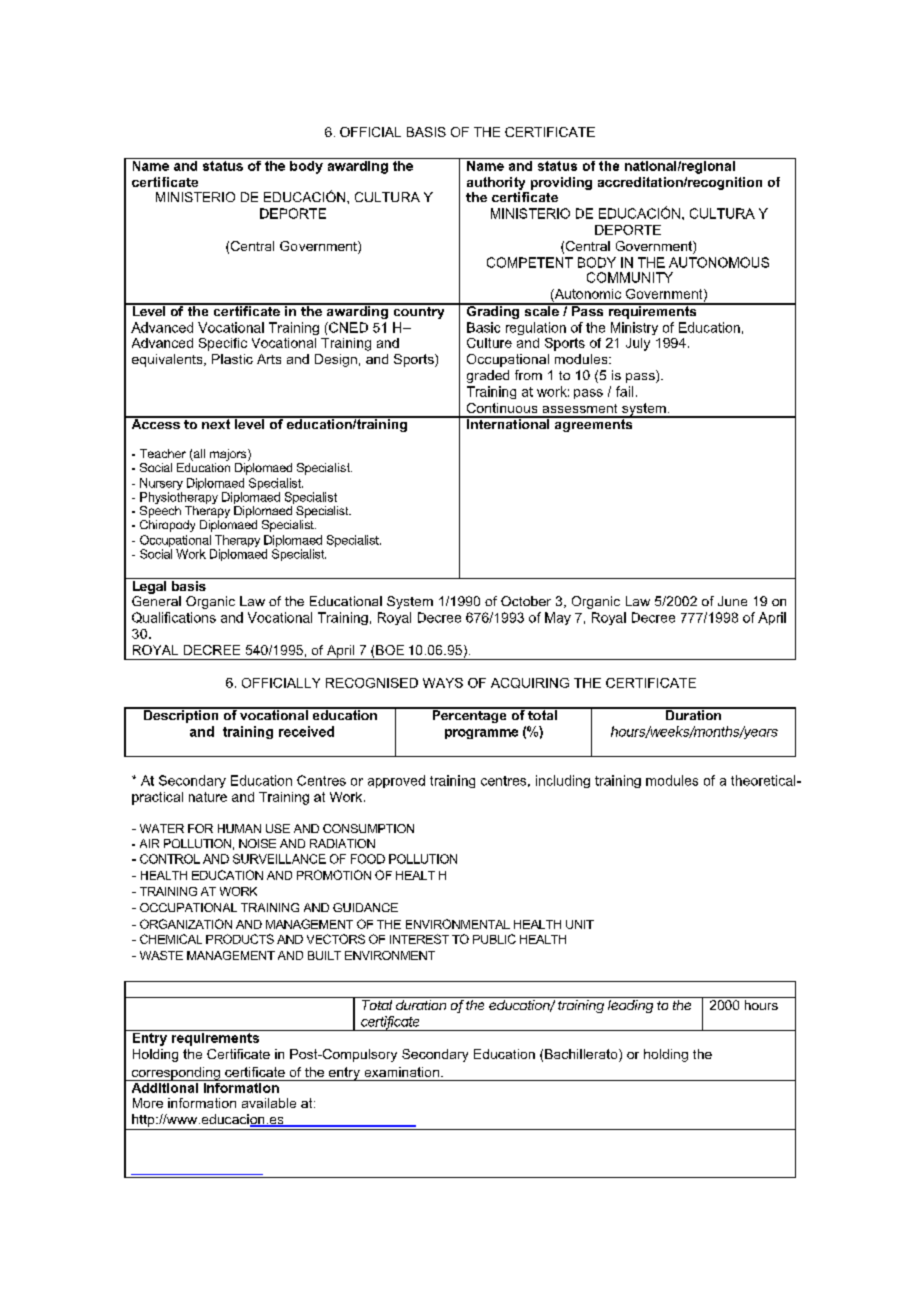  Describe the element at coordinates (496, 183) in the page. I see `authority` at that location.
